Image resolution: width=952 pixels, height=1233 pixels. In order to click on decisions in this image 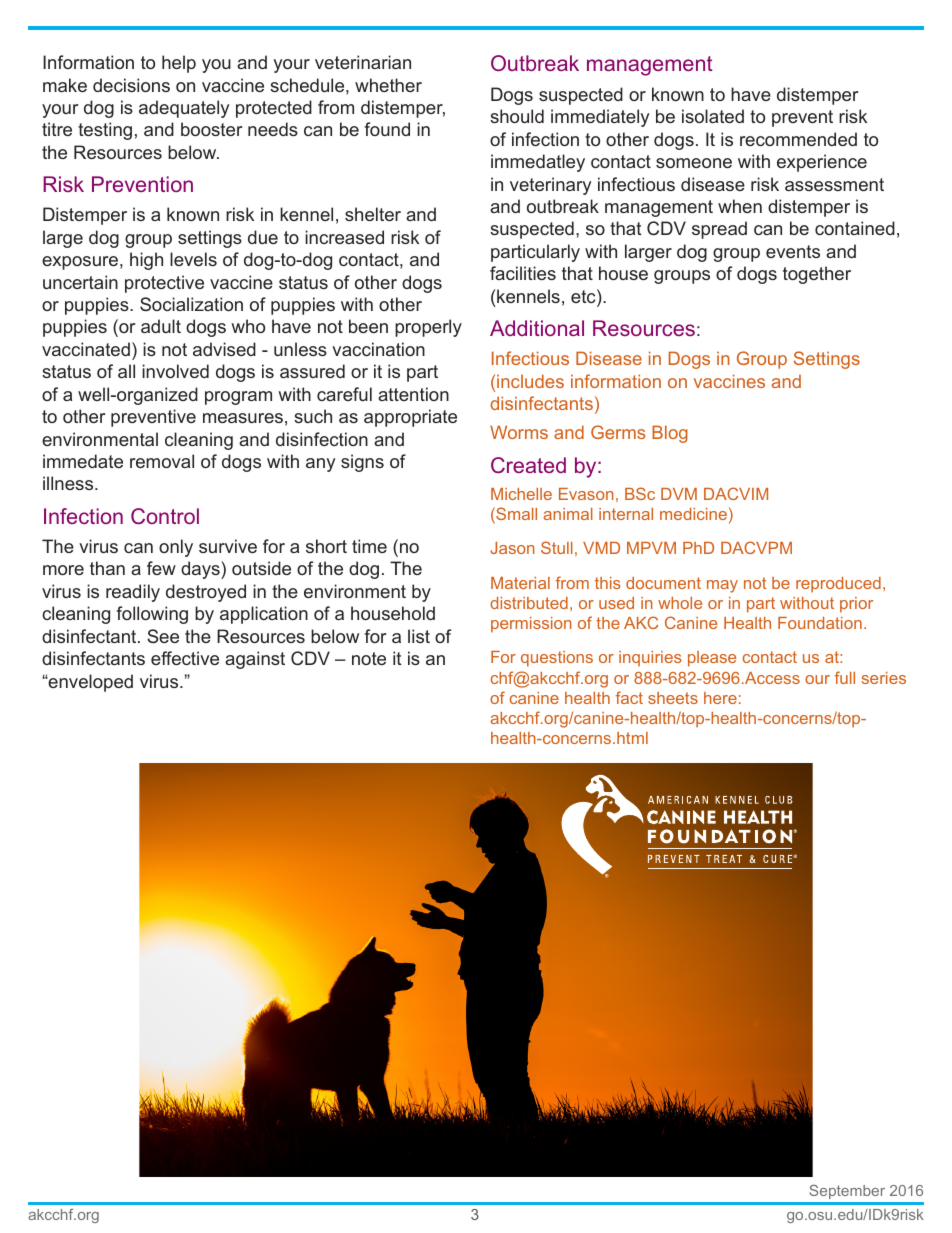, I will do `click(131, 85)`.
